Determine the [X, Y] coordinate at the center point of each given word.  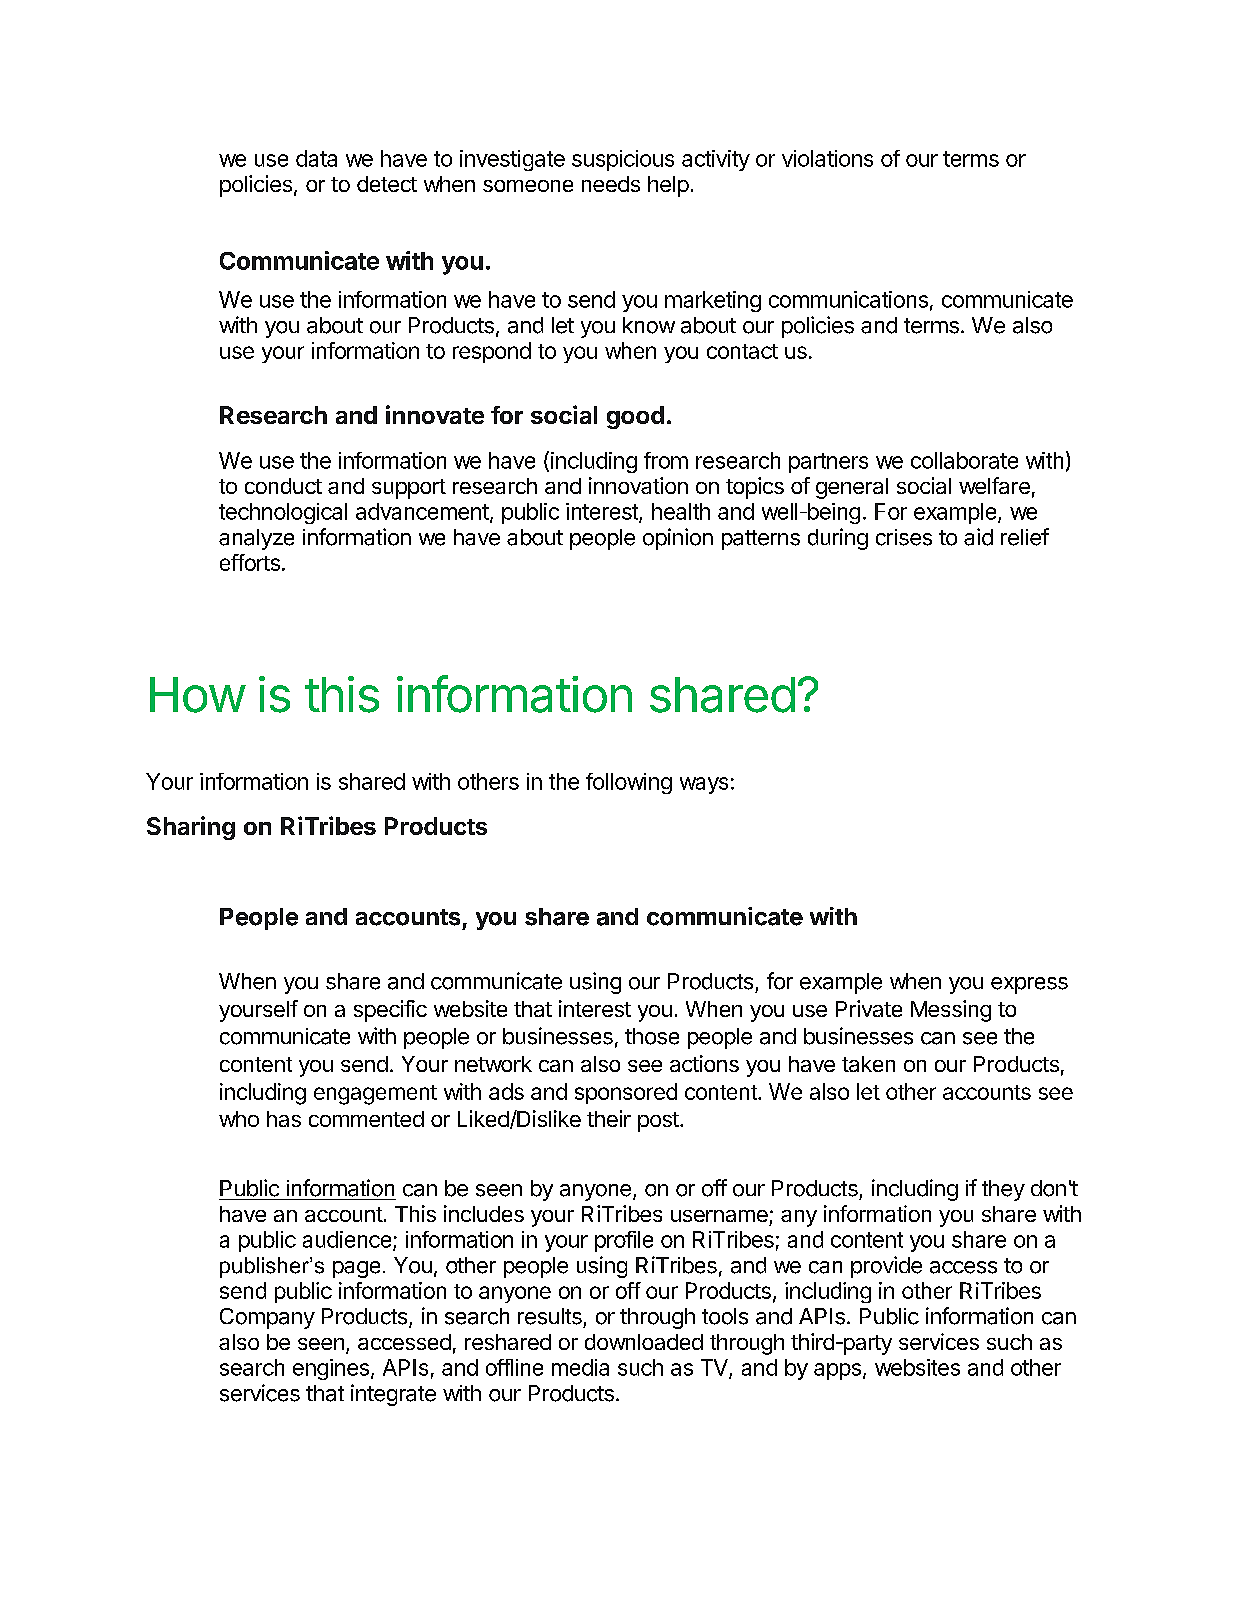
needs [611, 184]
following [629, 783]
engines [331, 1369]
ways [704, 785]
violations [827, 158]
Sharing [191, 828]
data [316, 158]
